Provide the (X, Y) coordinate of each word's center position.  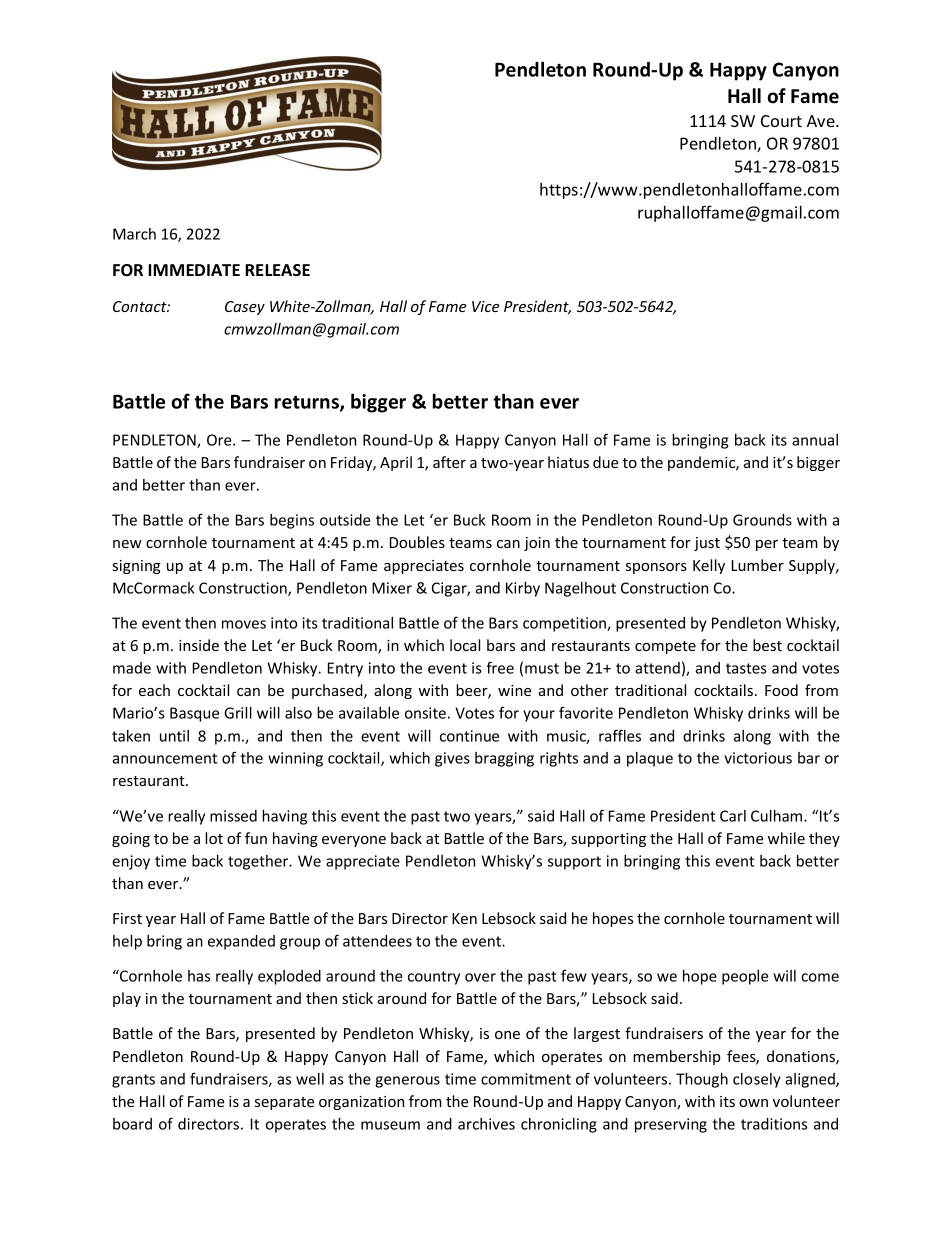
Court (781, 121)
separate (284, 1103)
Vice (486, 306)
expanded (241, 942)
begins (292, 521)
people (745, 977)
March (134, 234)
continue (469, 736)
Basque (194, 714)
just (707, 544)
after (449, 462)
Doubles (417, 542)
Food (781, 690)
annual (815, 440)
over (480, 977)
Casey (245, 308)
